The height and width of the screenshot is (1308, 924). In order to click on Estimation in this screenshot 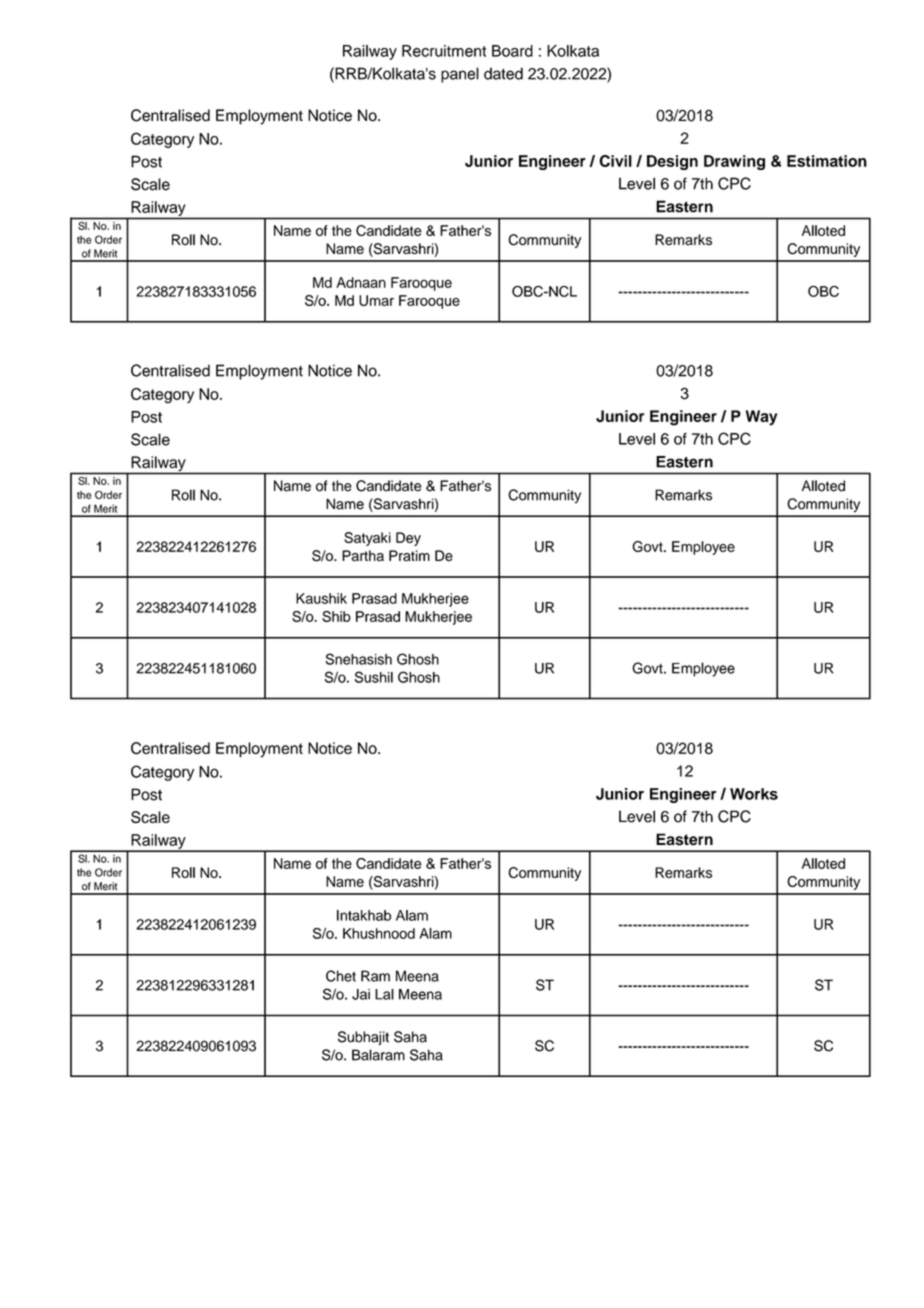, I will do `click(827, 161)`.
